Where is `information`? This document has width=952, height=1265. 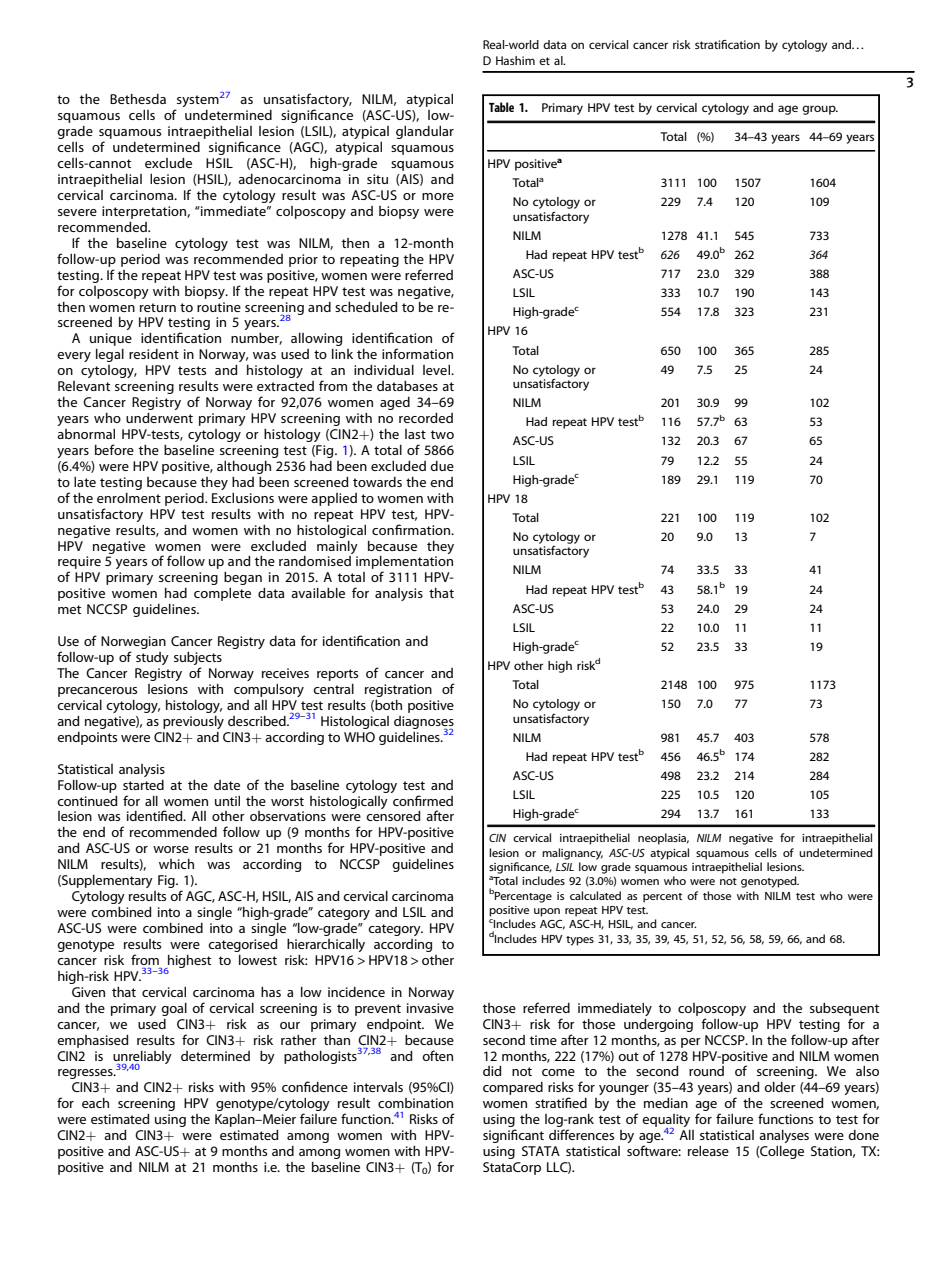 information is located at coordinates (417, 353).
